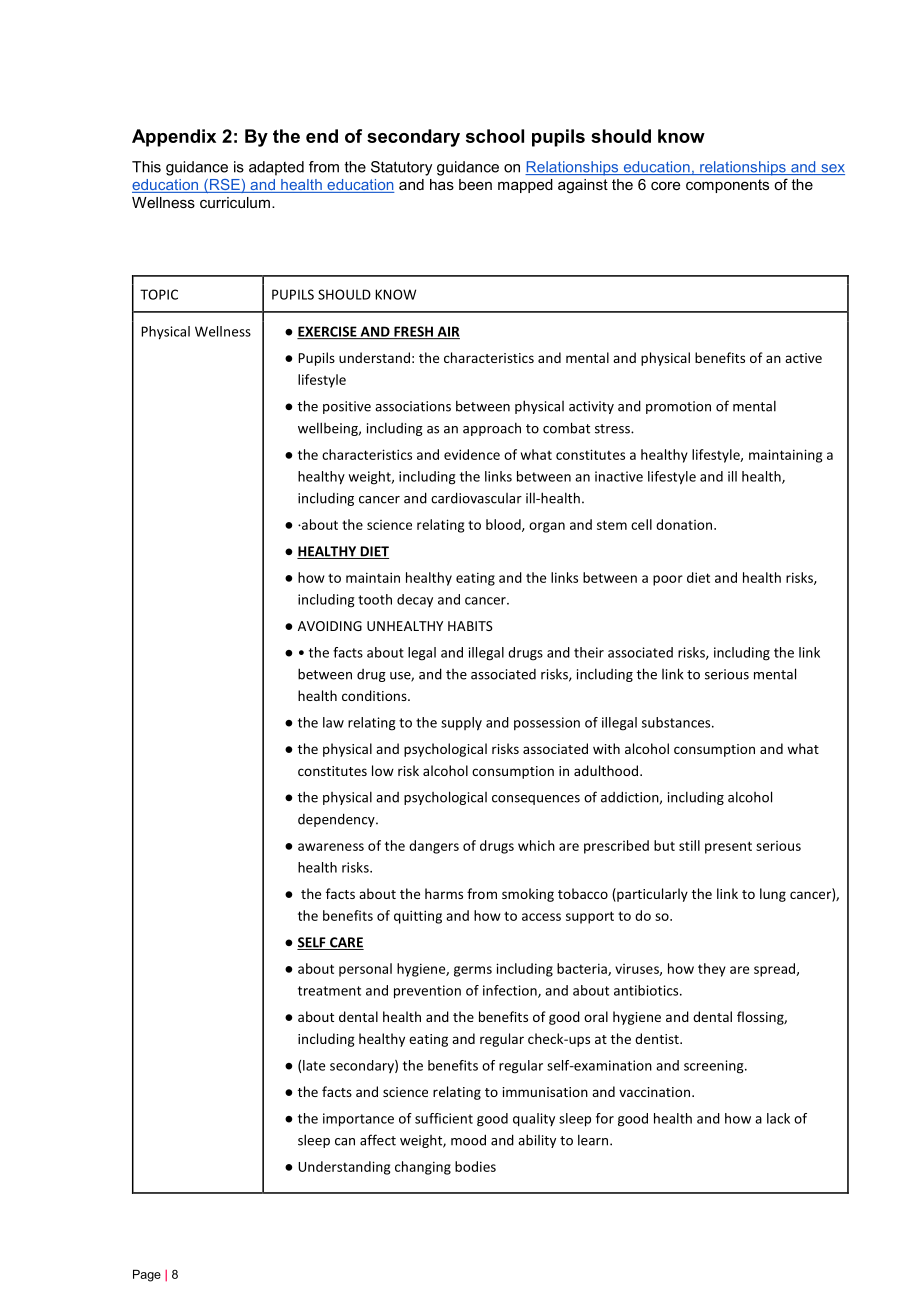  I want to click on components, so click(727, 186).
